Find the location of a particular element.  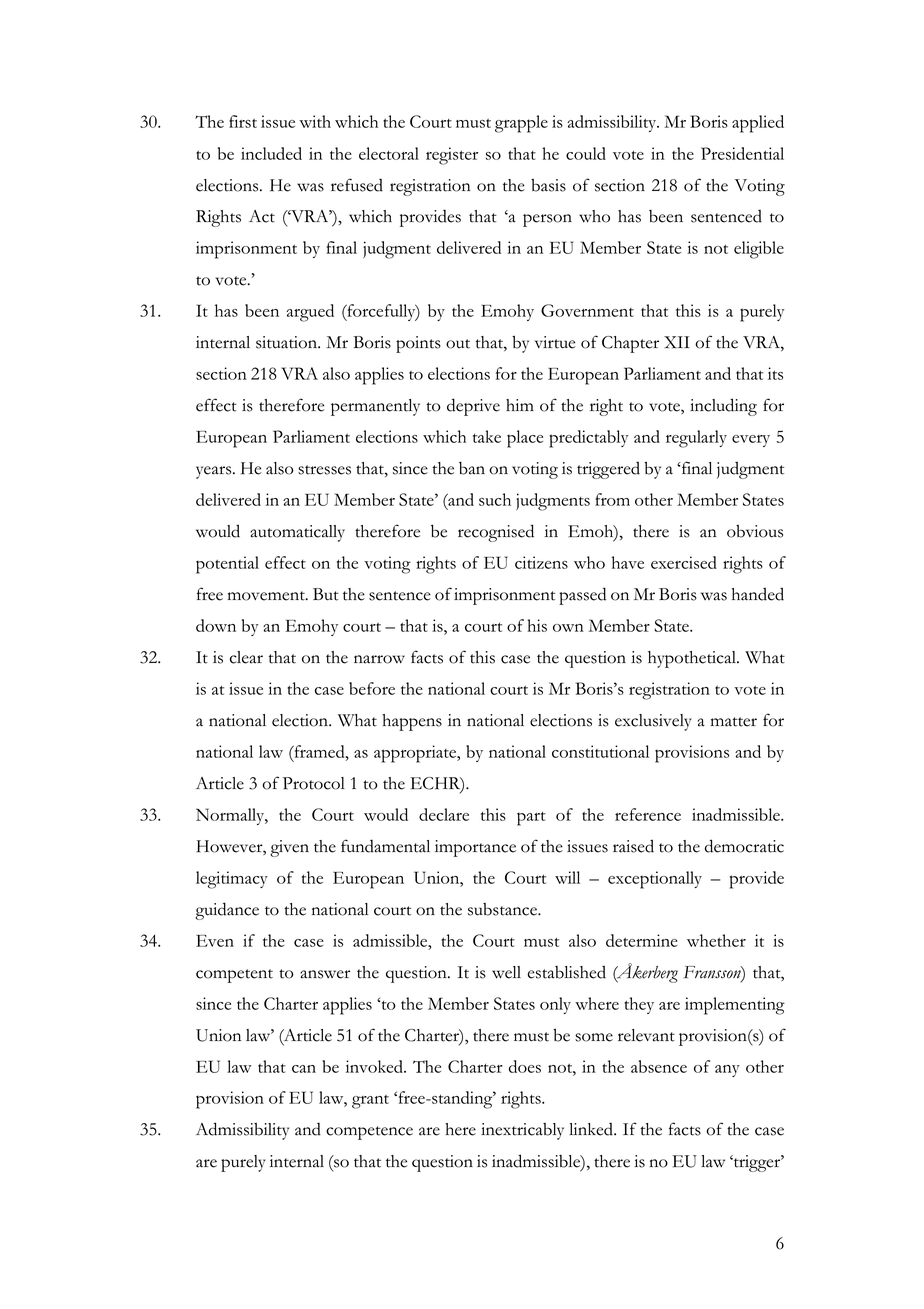

ban is located at coordinates (472, 468).
